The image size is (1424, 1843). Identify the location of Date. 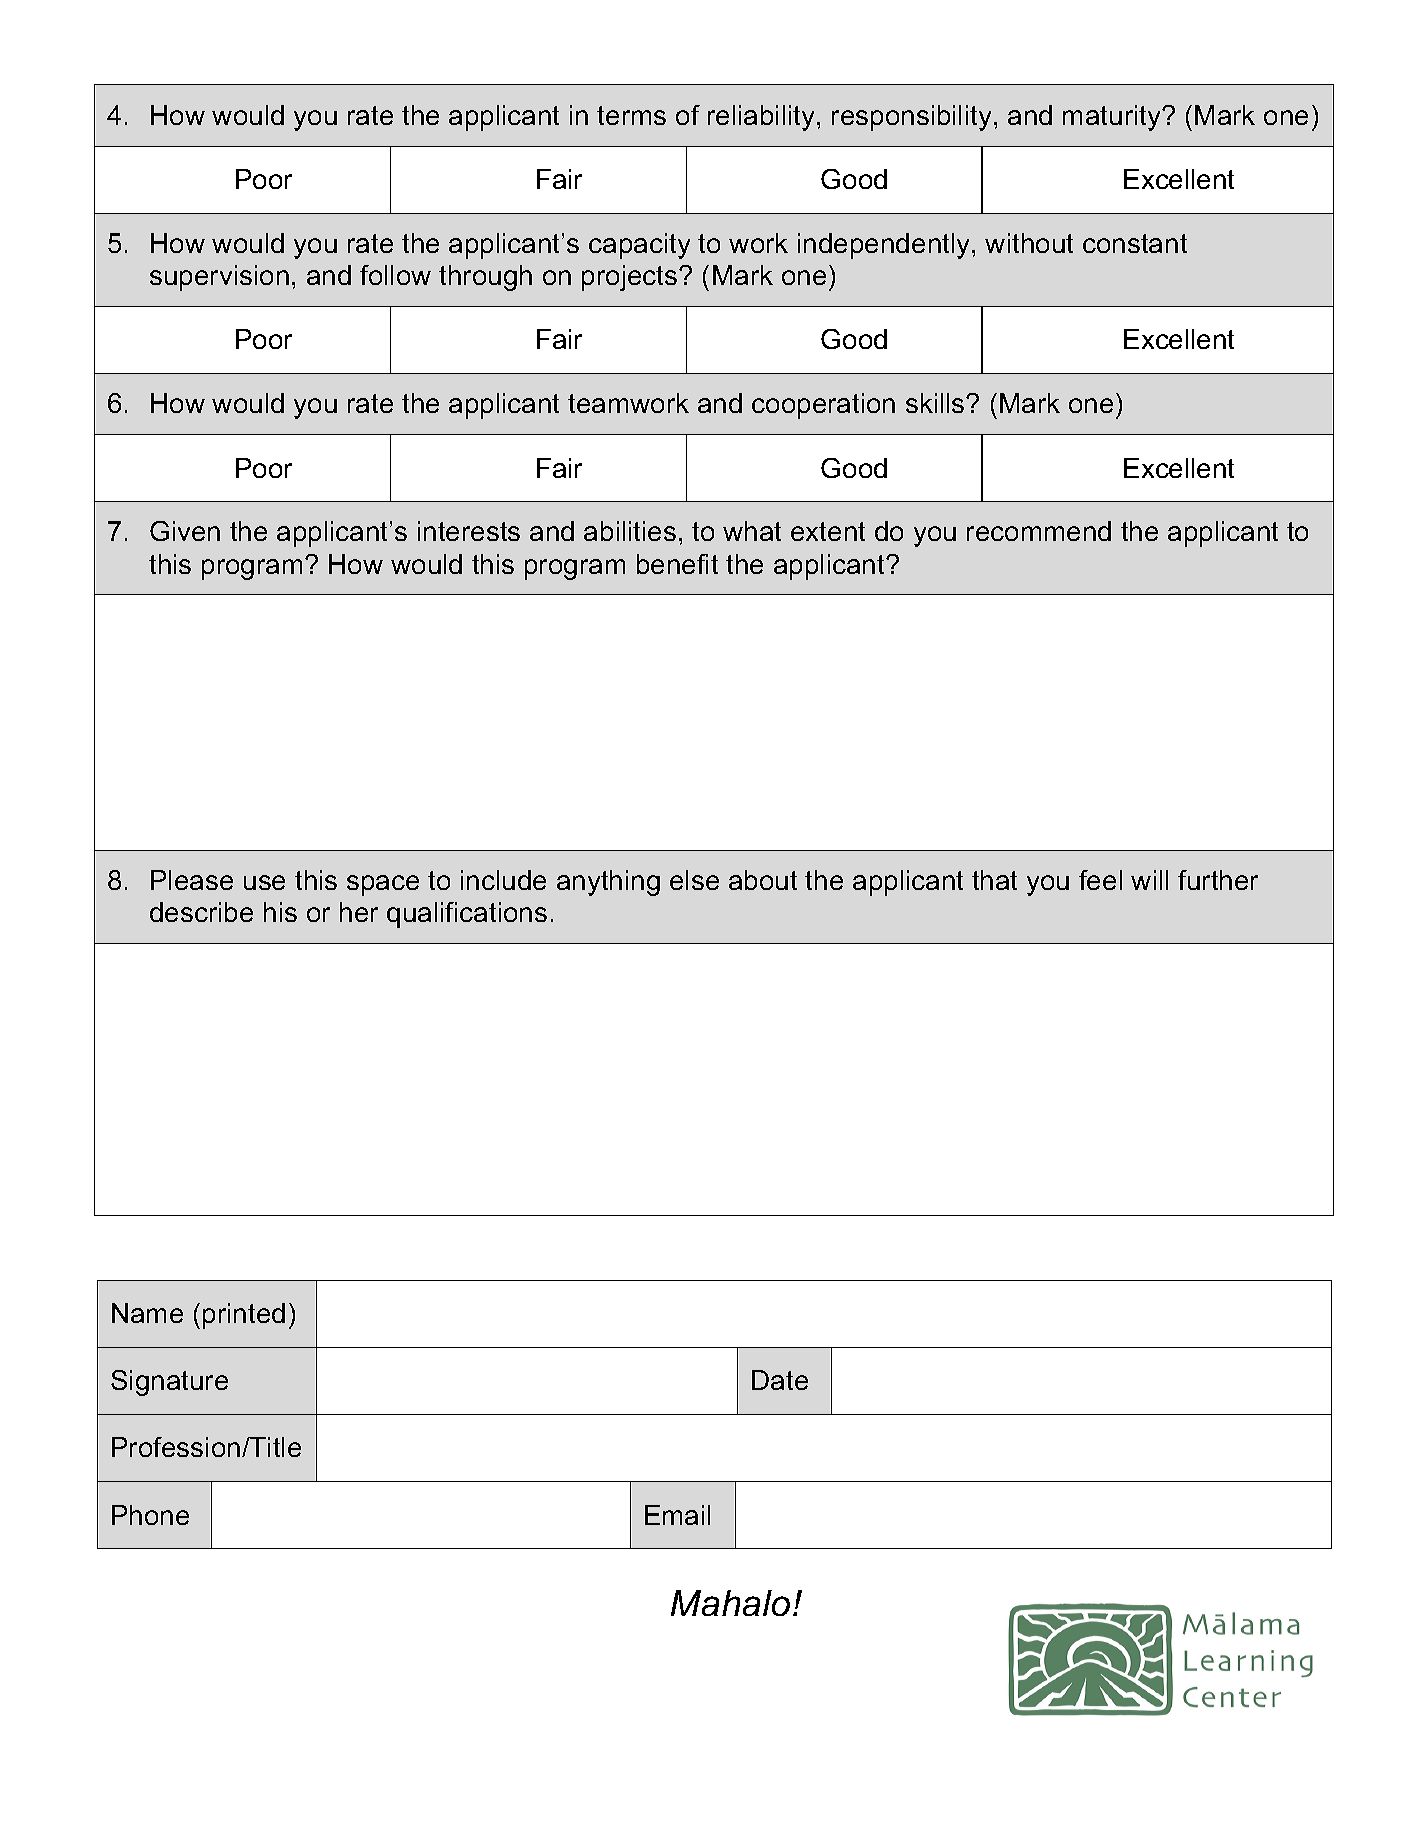
(780, 1380).
